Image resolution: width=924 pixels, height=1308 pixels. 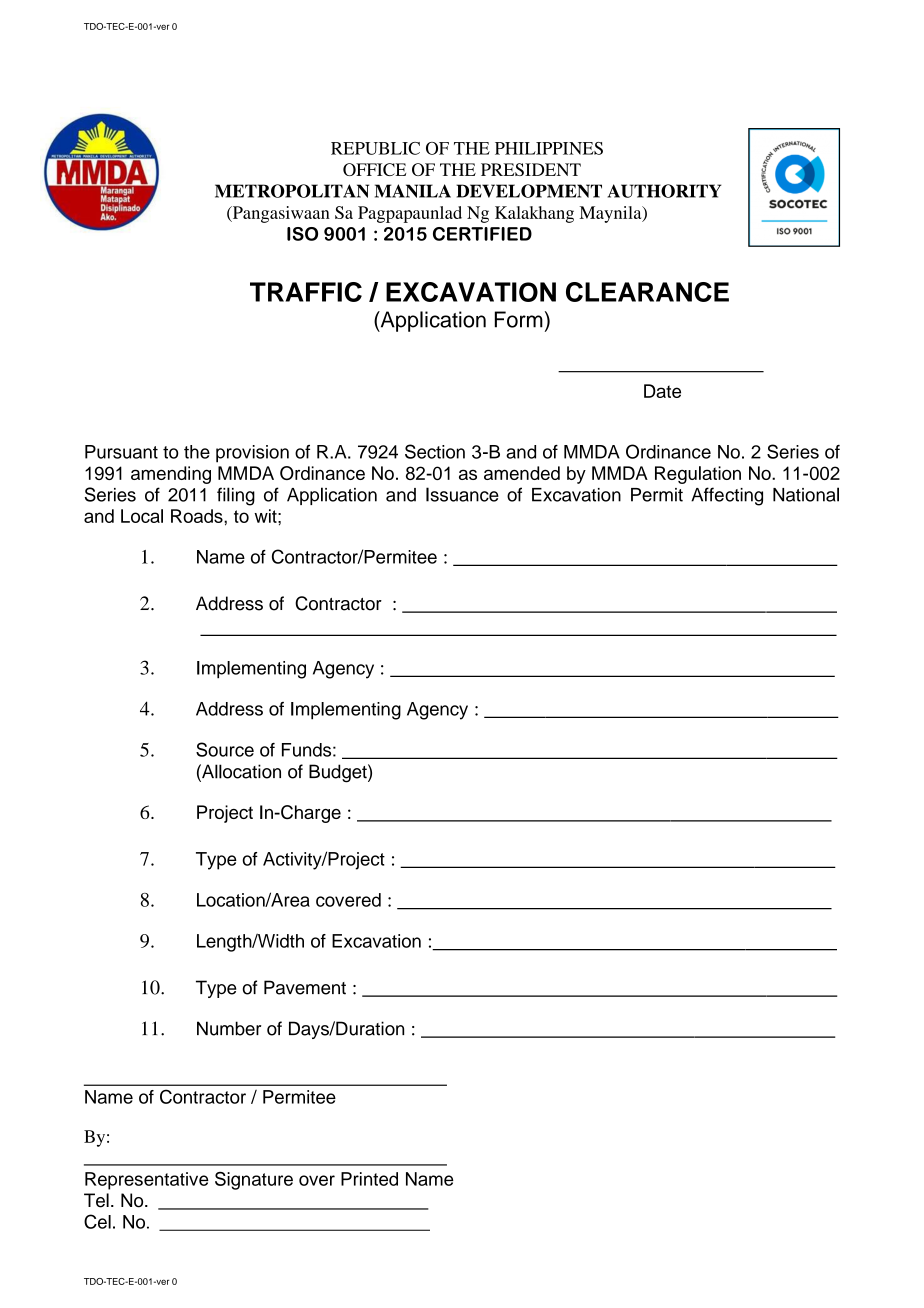 I want to click on METROPOLITAN, so click(x=292, y=191).
